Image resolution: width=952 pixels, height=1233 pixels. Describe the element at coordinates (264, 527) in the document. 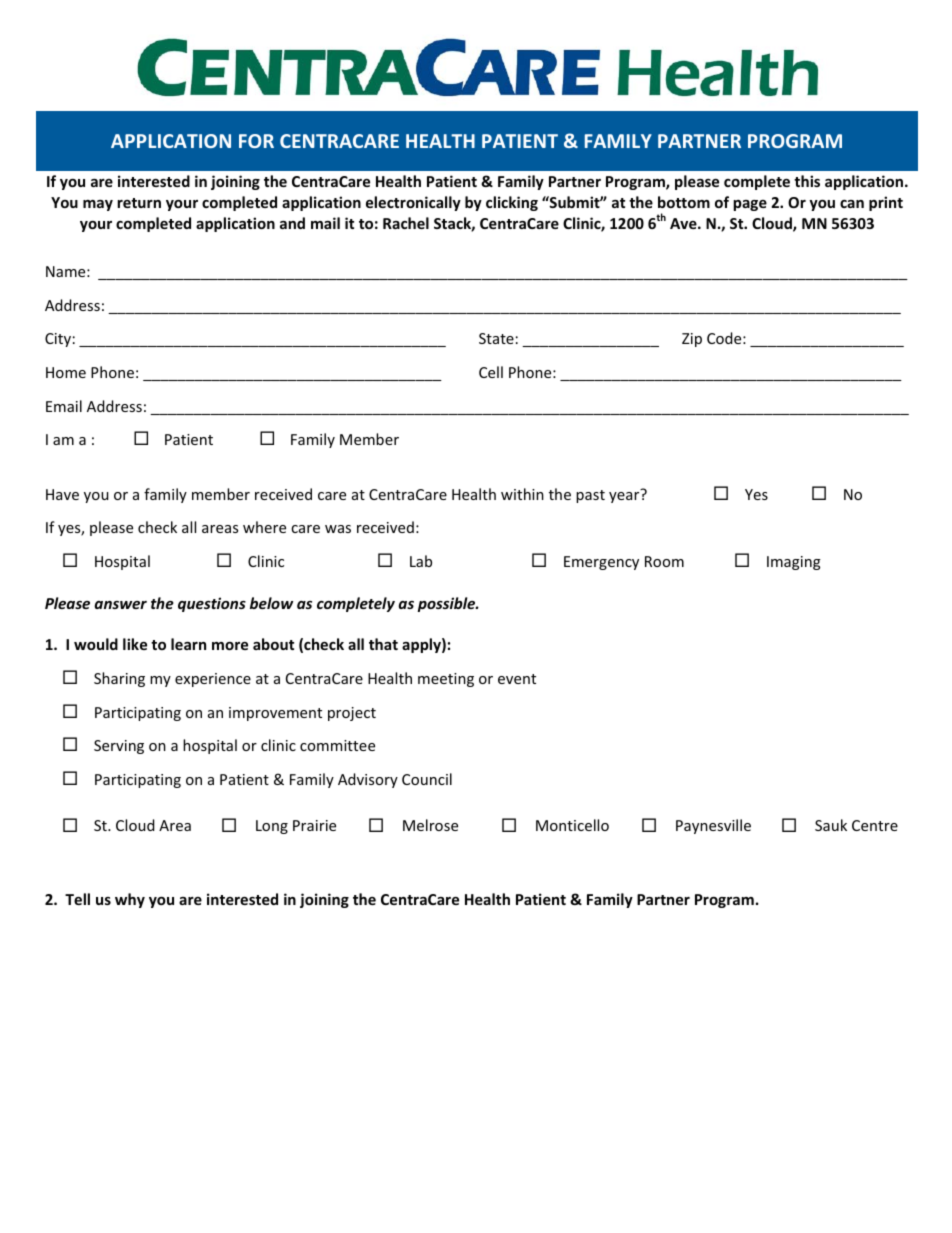

I see `where` at that location.
